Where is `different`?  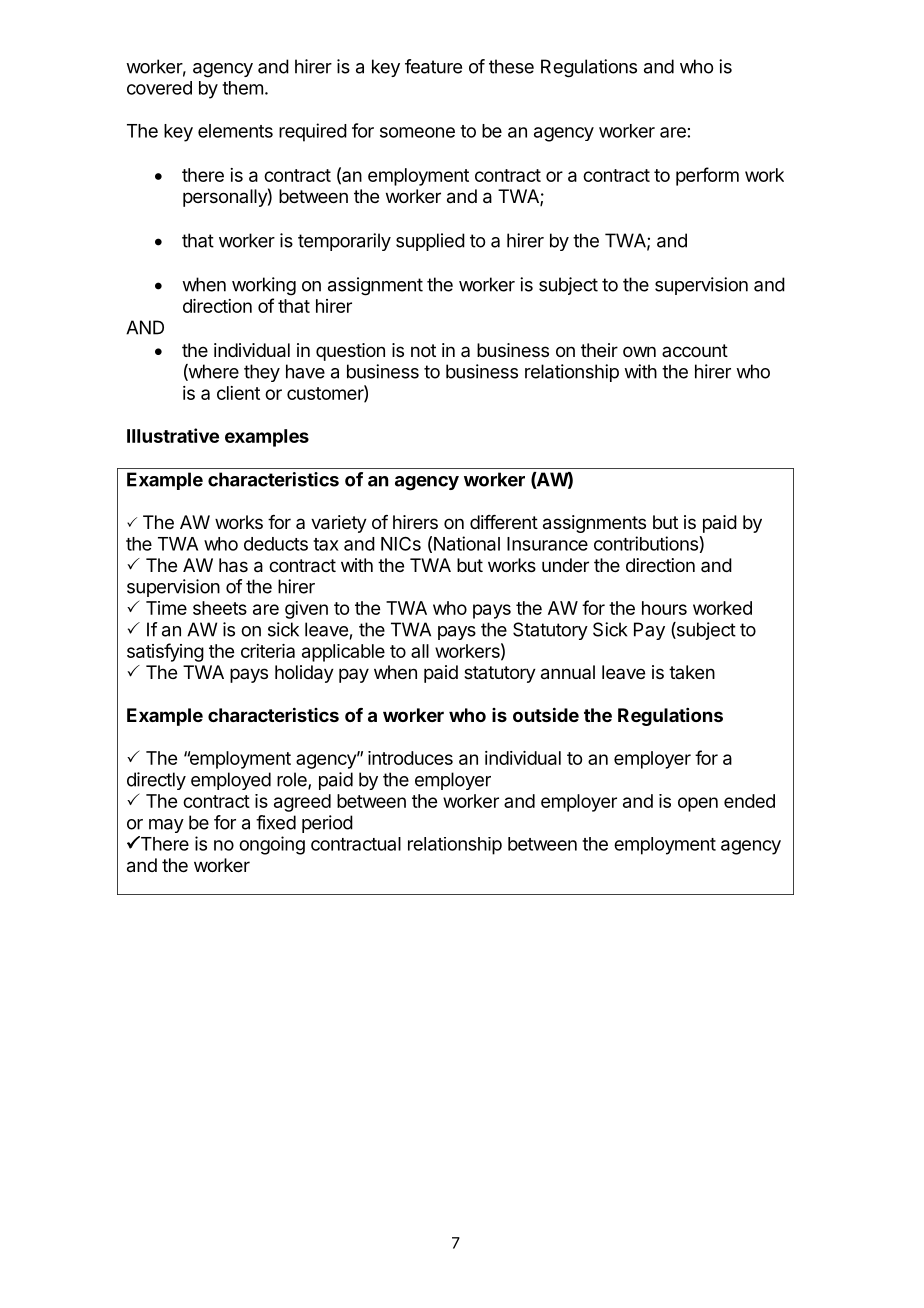
different is located at coordinates (504, 522).
